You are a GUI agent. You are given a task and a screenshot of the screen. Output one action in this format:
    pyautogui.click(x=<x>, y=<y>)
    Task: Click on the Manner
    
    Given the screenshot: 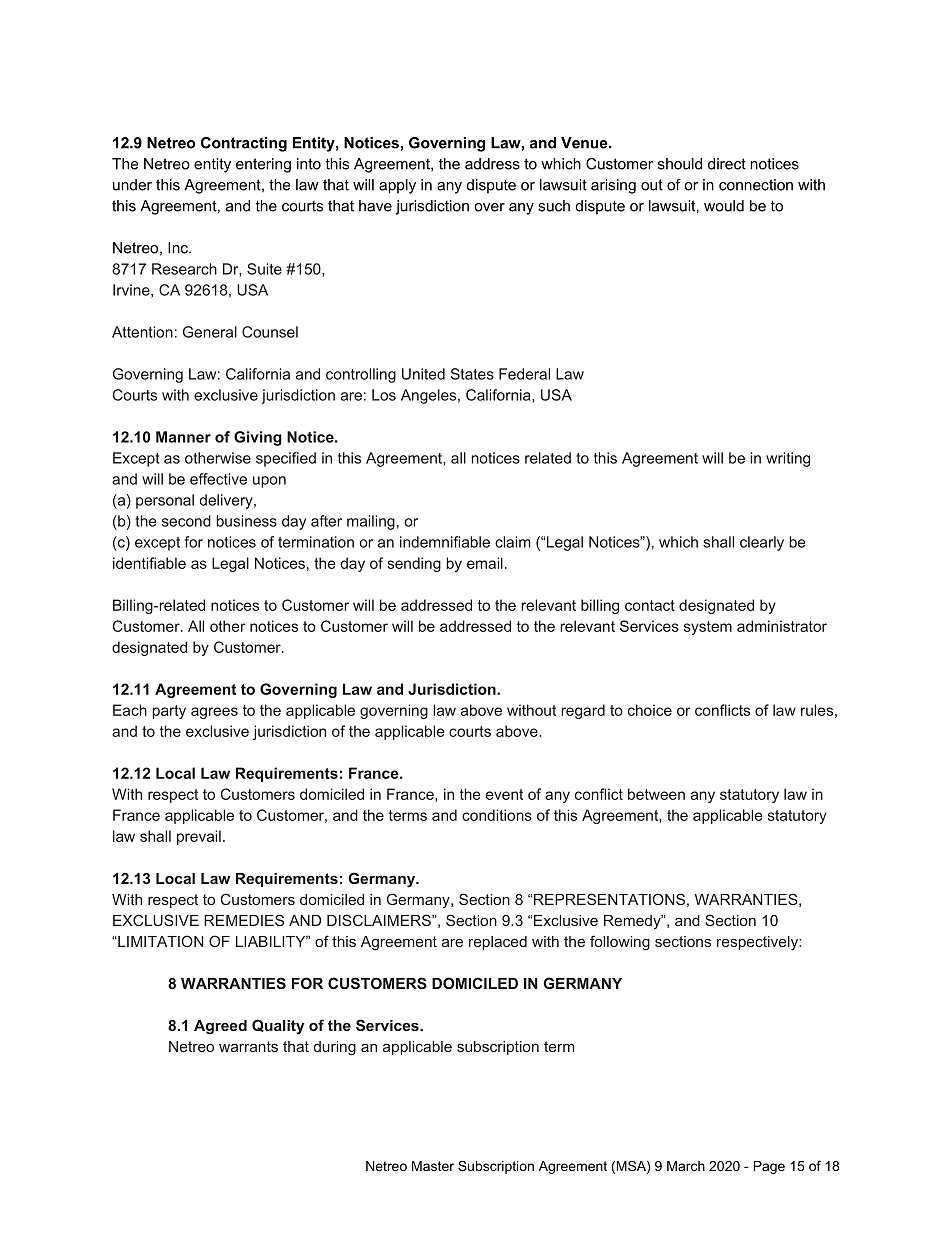 What is the action you would take?
    pyautogui.click(x=183, y=437)
